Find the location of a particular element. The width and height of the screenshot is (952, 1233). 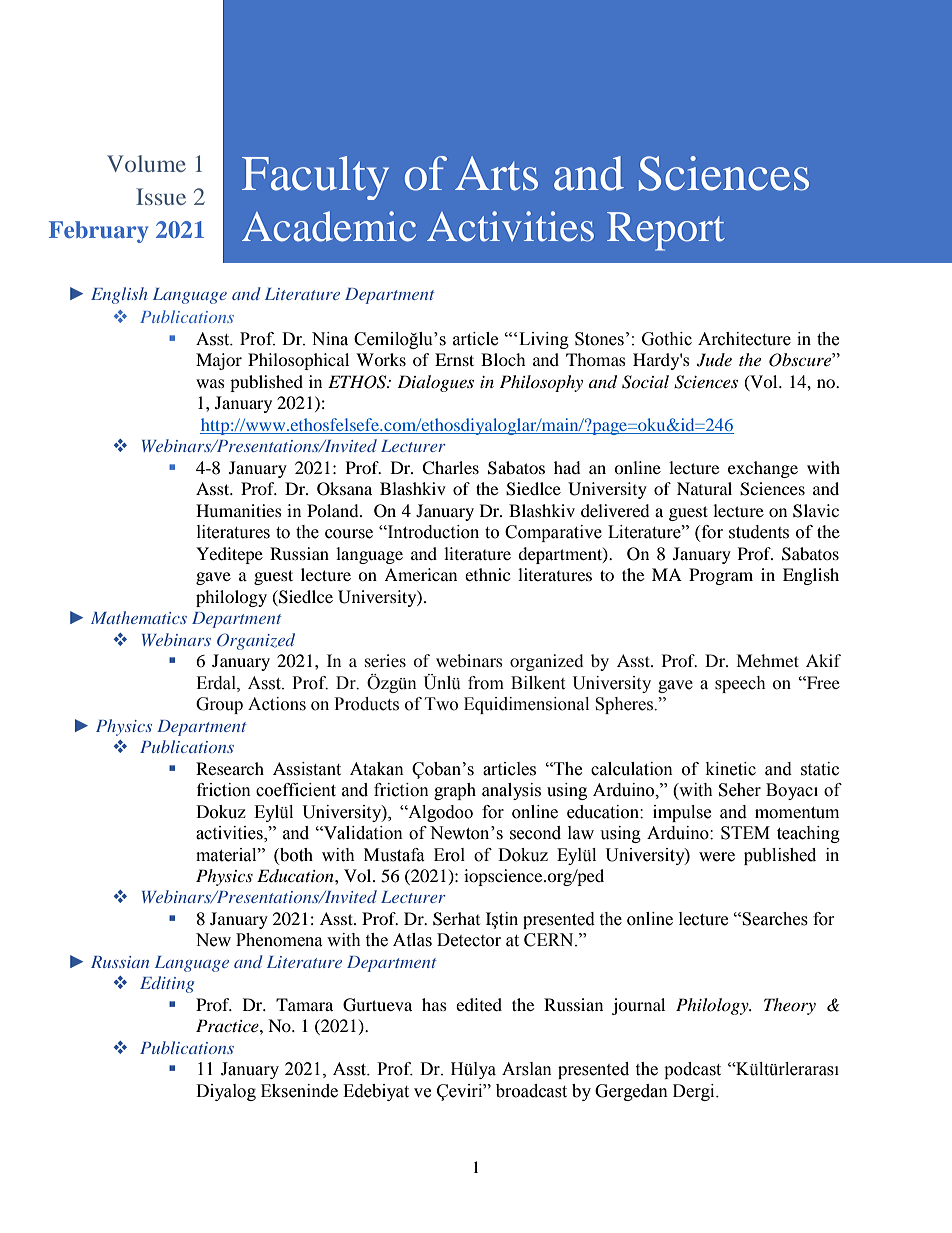

Arts is located at coordinates (496, 173).
